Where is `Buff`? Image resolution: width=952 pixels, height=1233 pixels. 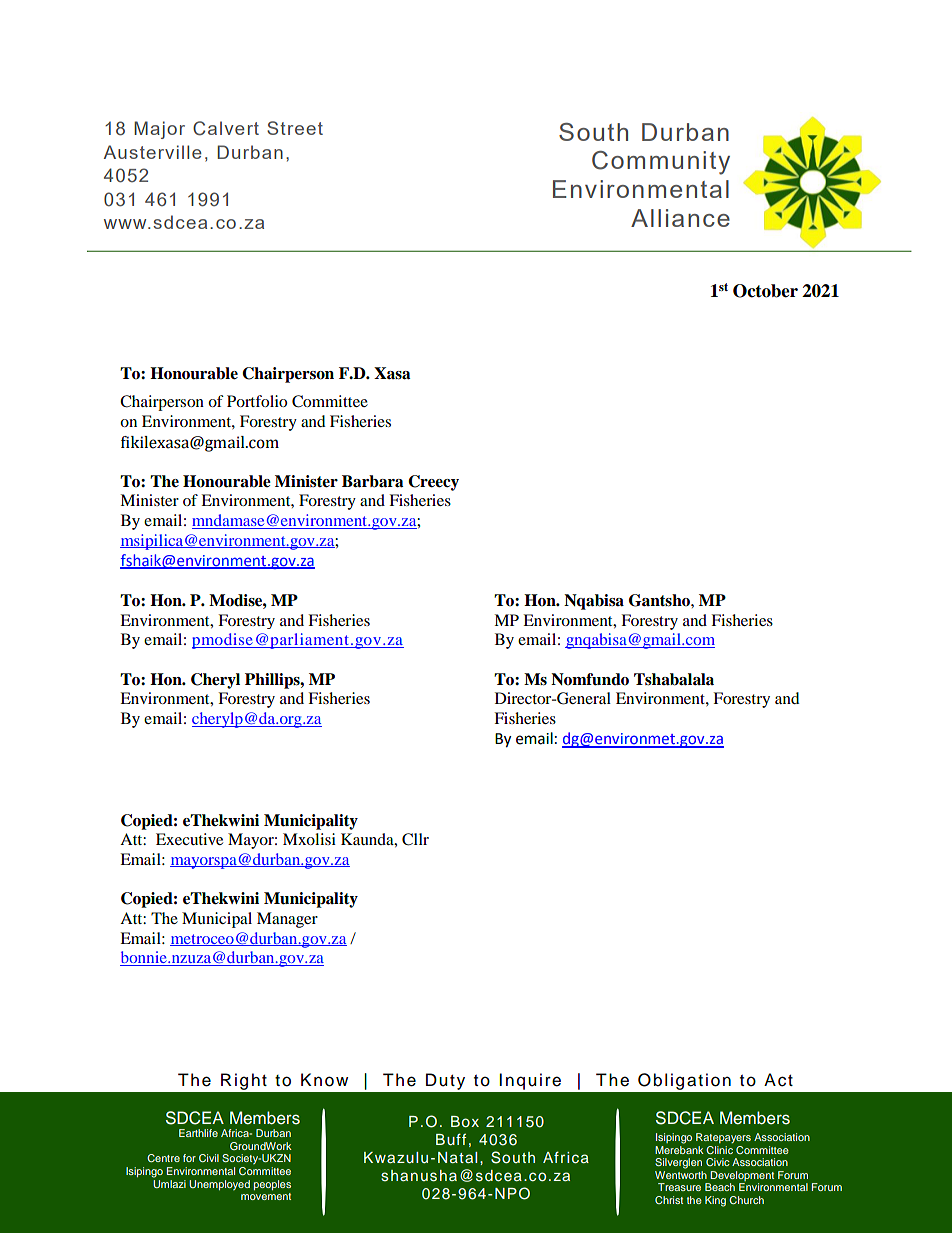
Buff is located at coordinates (451, 1139).
